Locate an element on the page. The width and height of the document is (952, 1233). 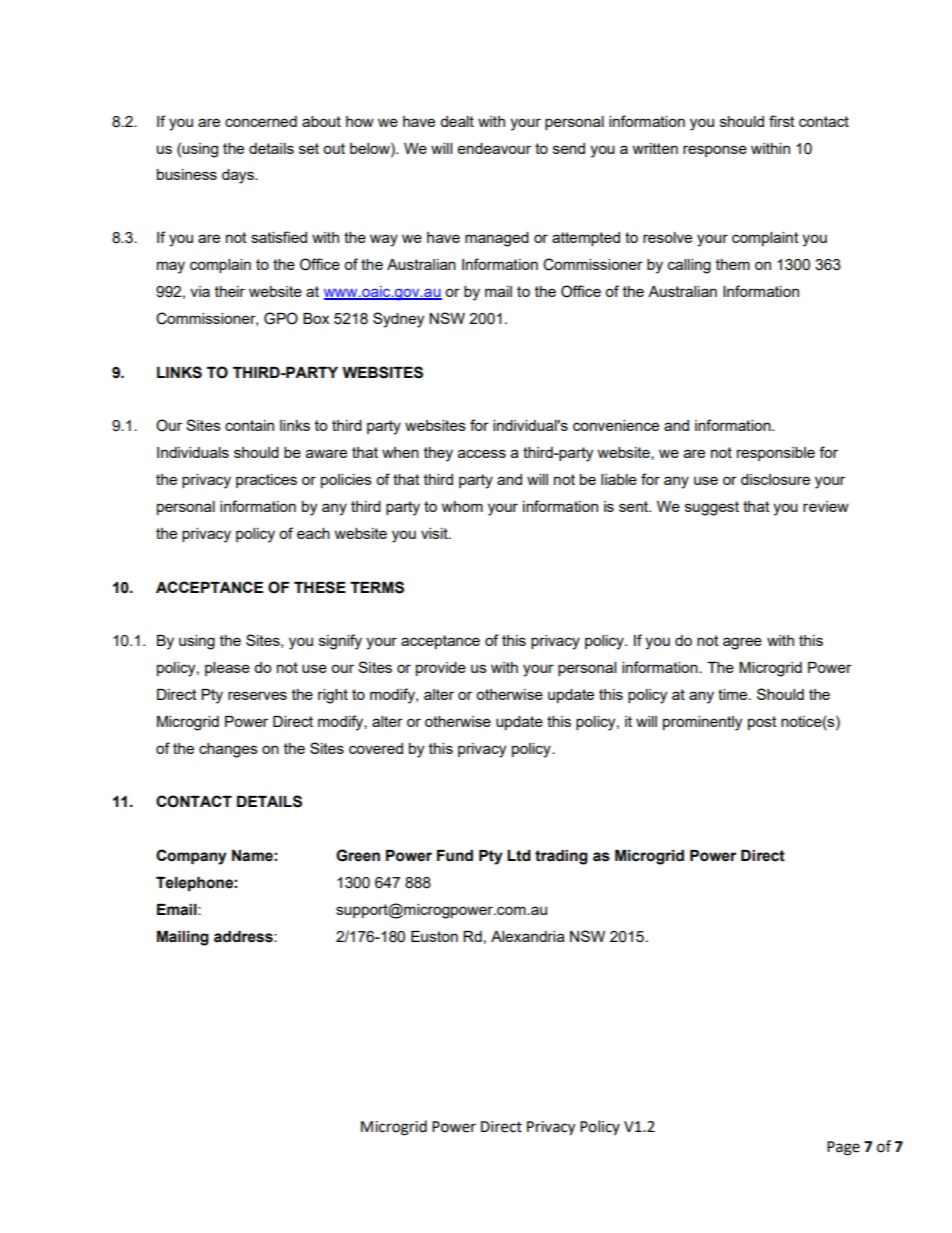
Ltd is located at coordinates (519, 856).
